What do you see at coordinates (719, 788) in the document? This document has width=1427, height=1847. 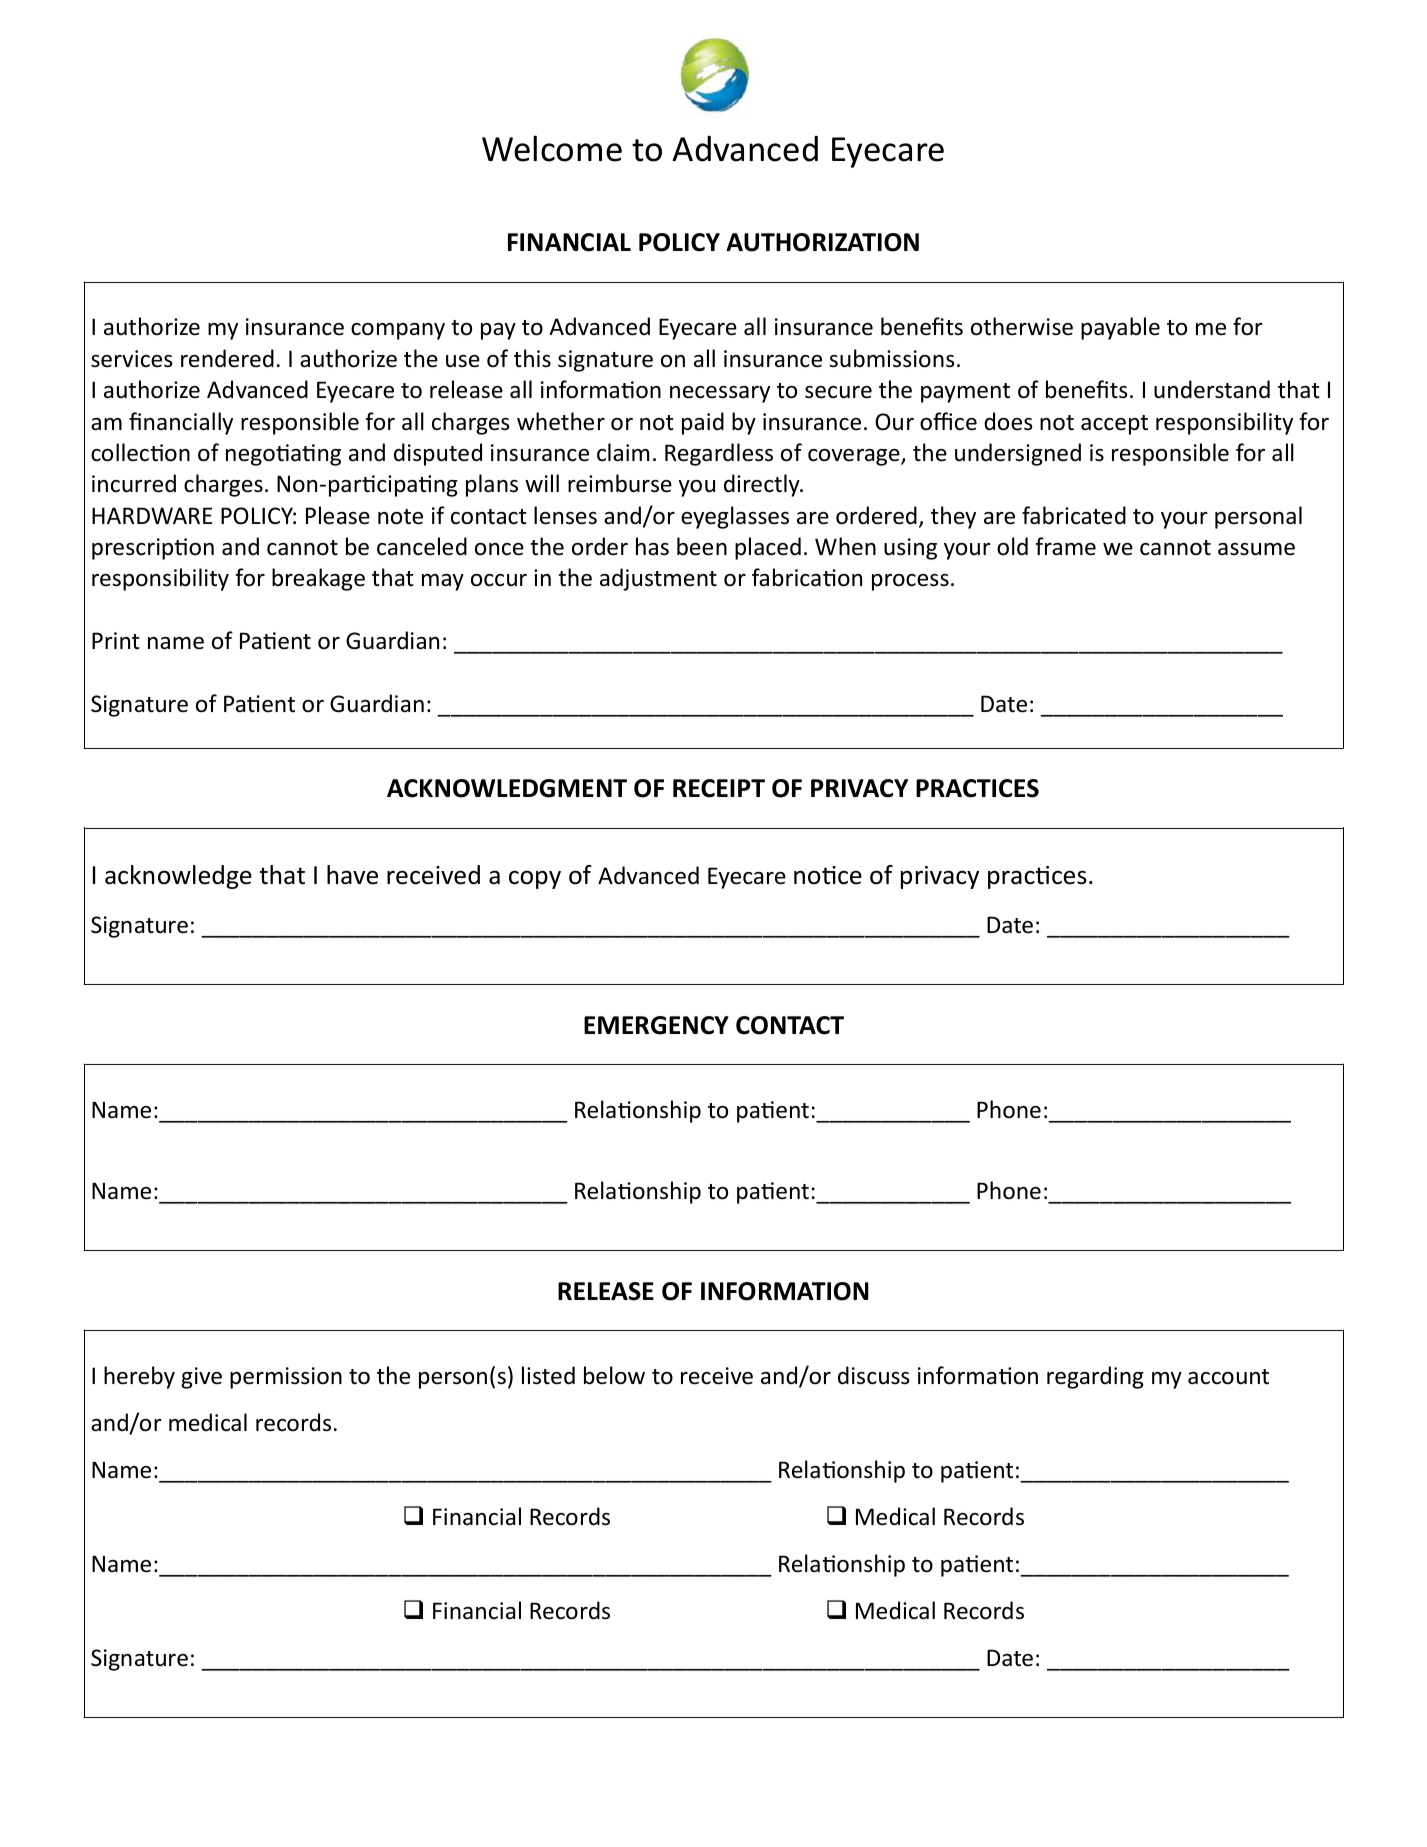 I see `RECEIPT` at bounding box center [719, 788].
